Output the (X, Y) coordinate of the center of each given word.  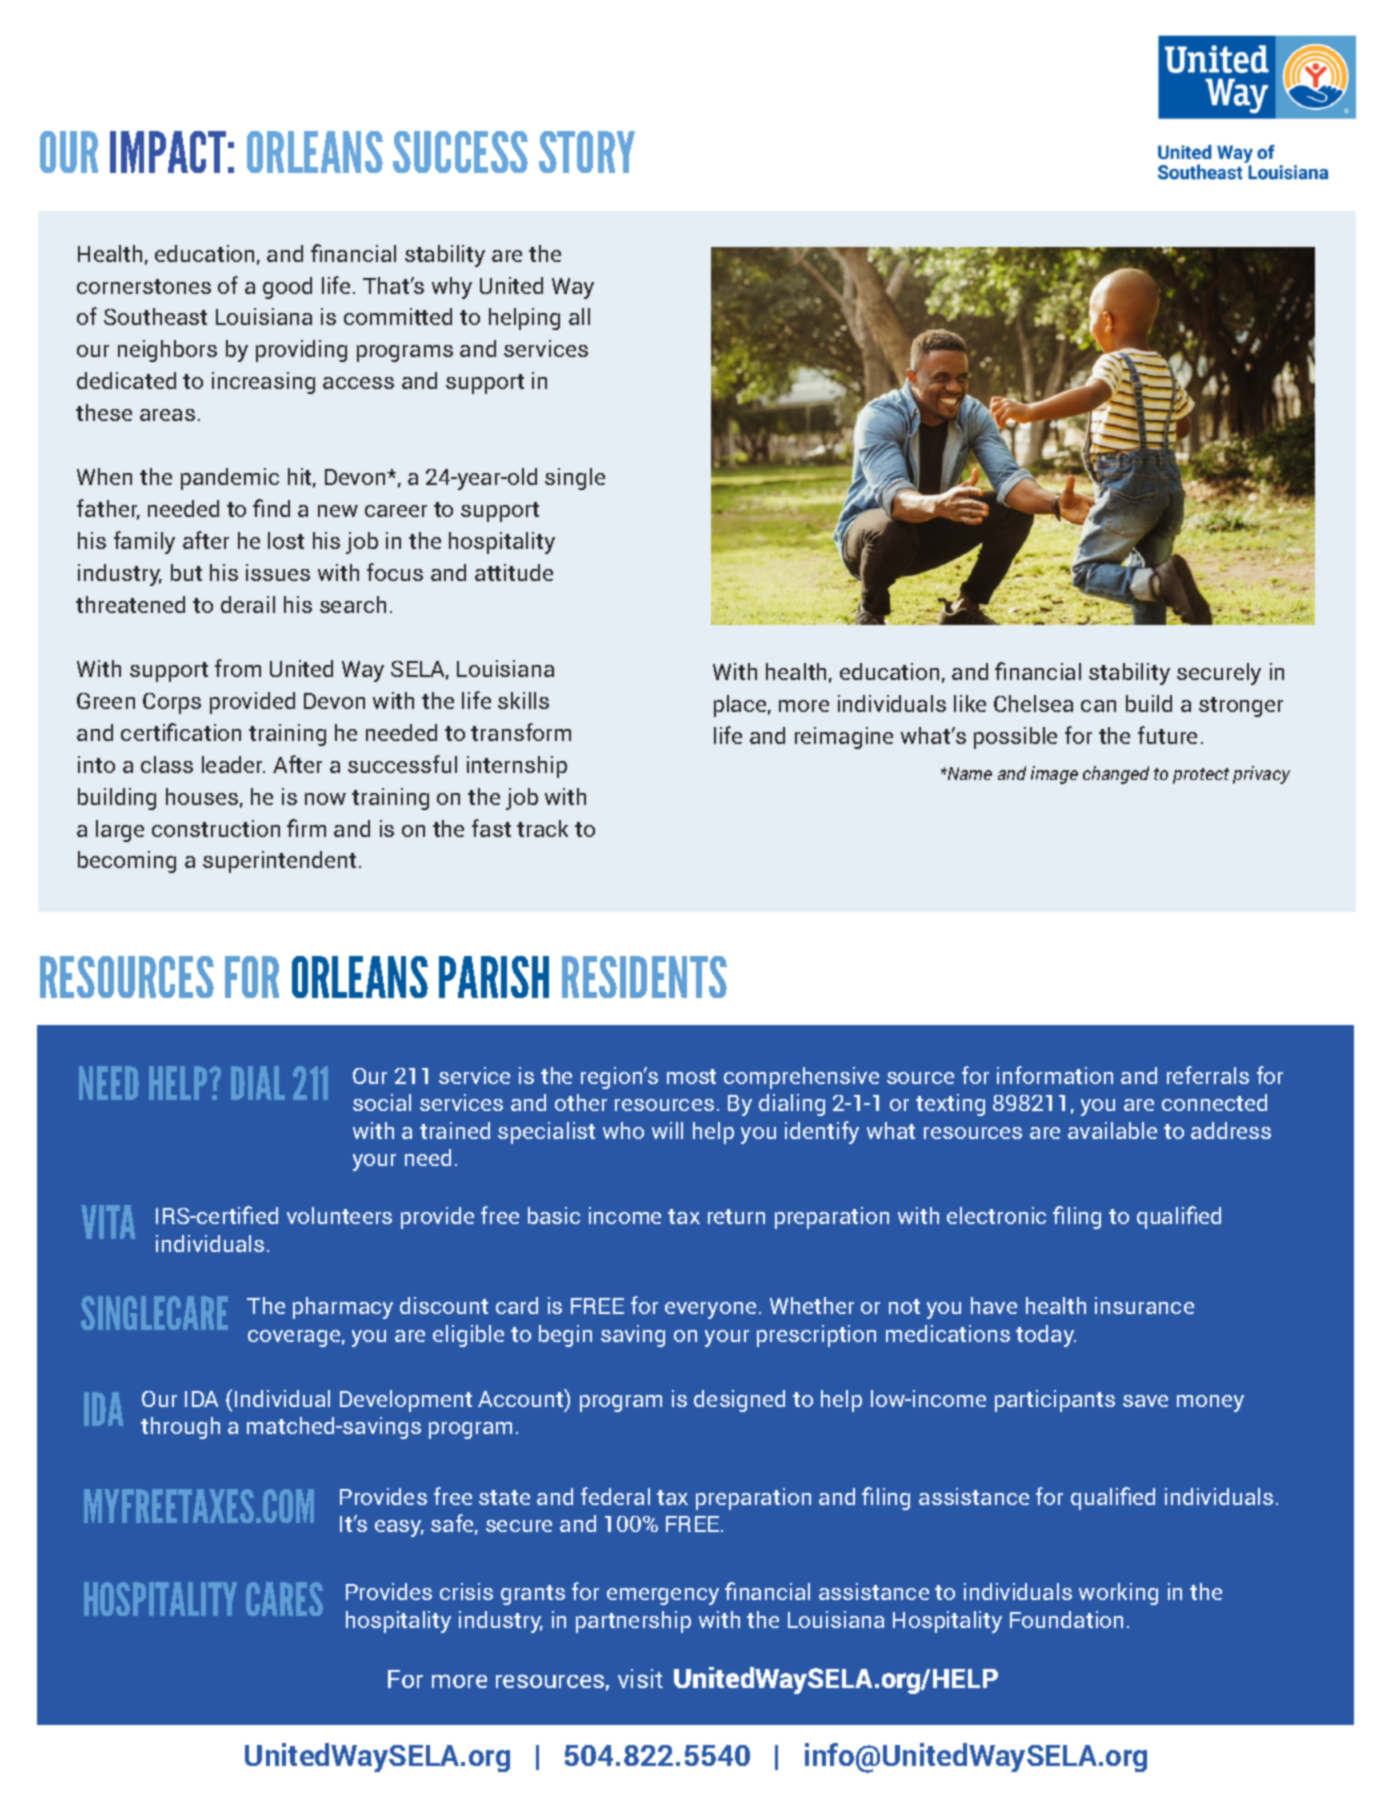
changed (1116, 775)
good (287, 288)
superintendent (279, 862)
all (579, 316)
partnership (633, 1622)
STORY (587, 152)
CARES (284, 1599)
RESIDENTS (644, 977)
